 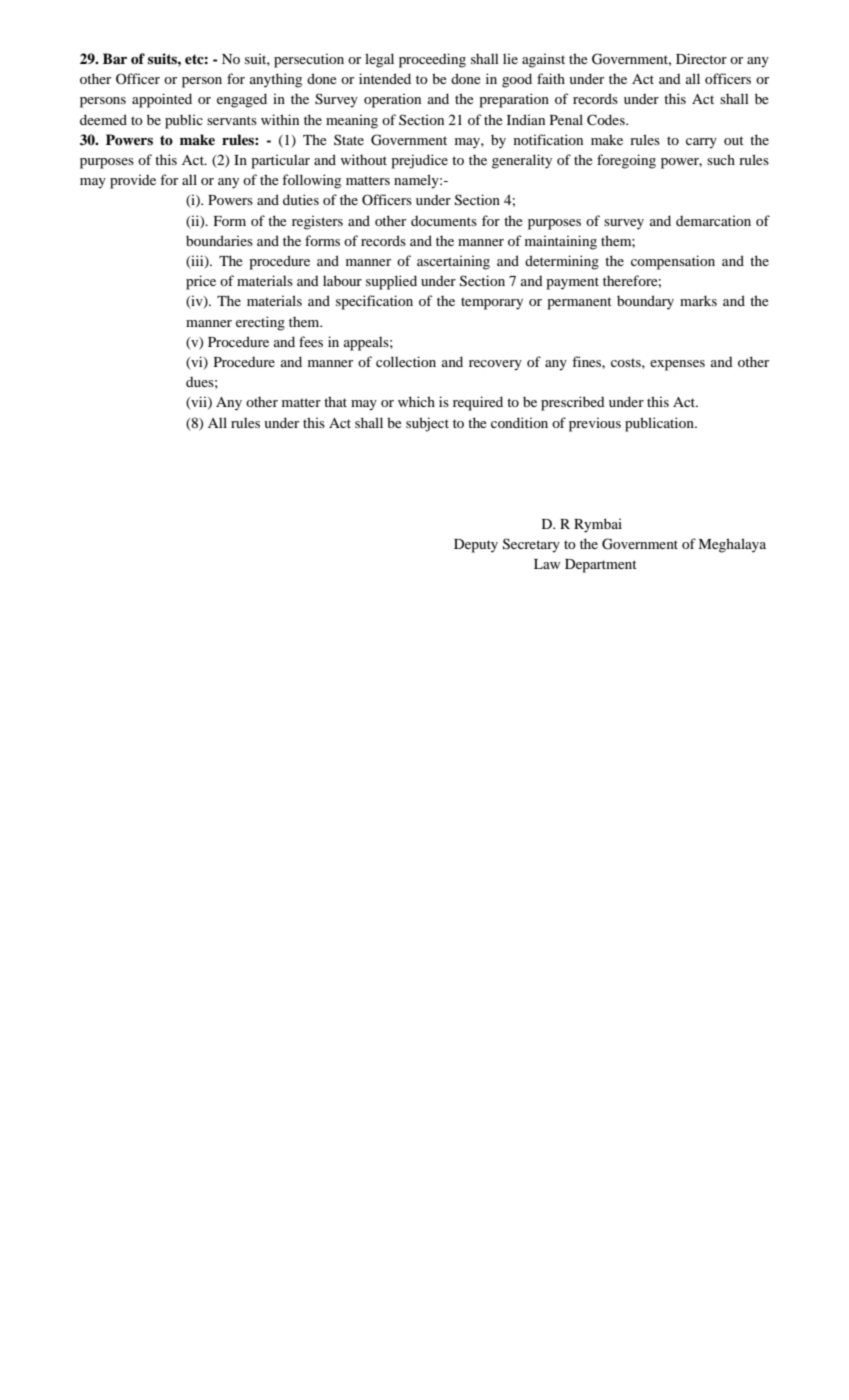 I want to click on intended, so click(x=385, y=78).
